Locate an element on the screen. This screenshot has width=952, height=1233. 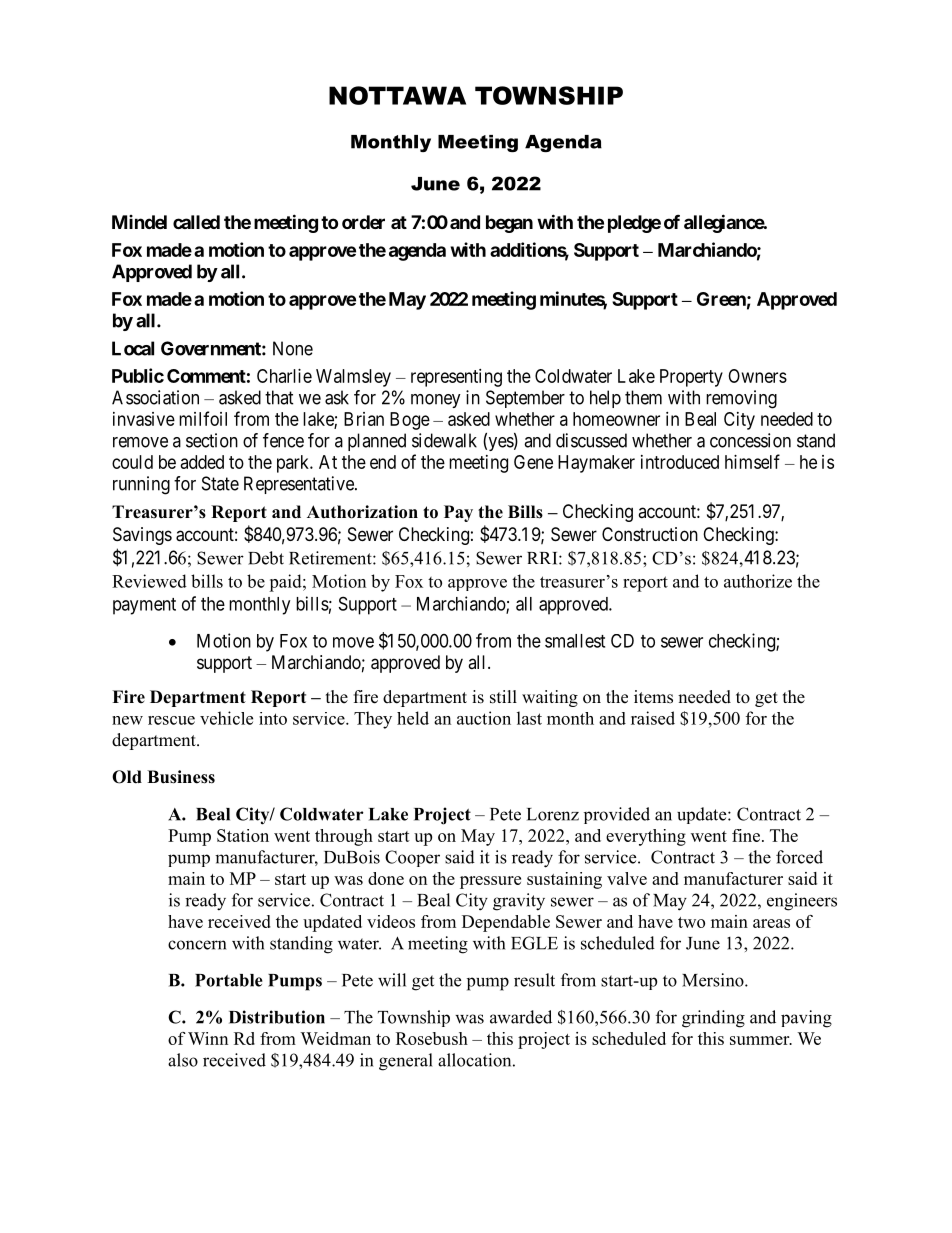
began is located at coordinates (509, 224).
